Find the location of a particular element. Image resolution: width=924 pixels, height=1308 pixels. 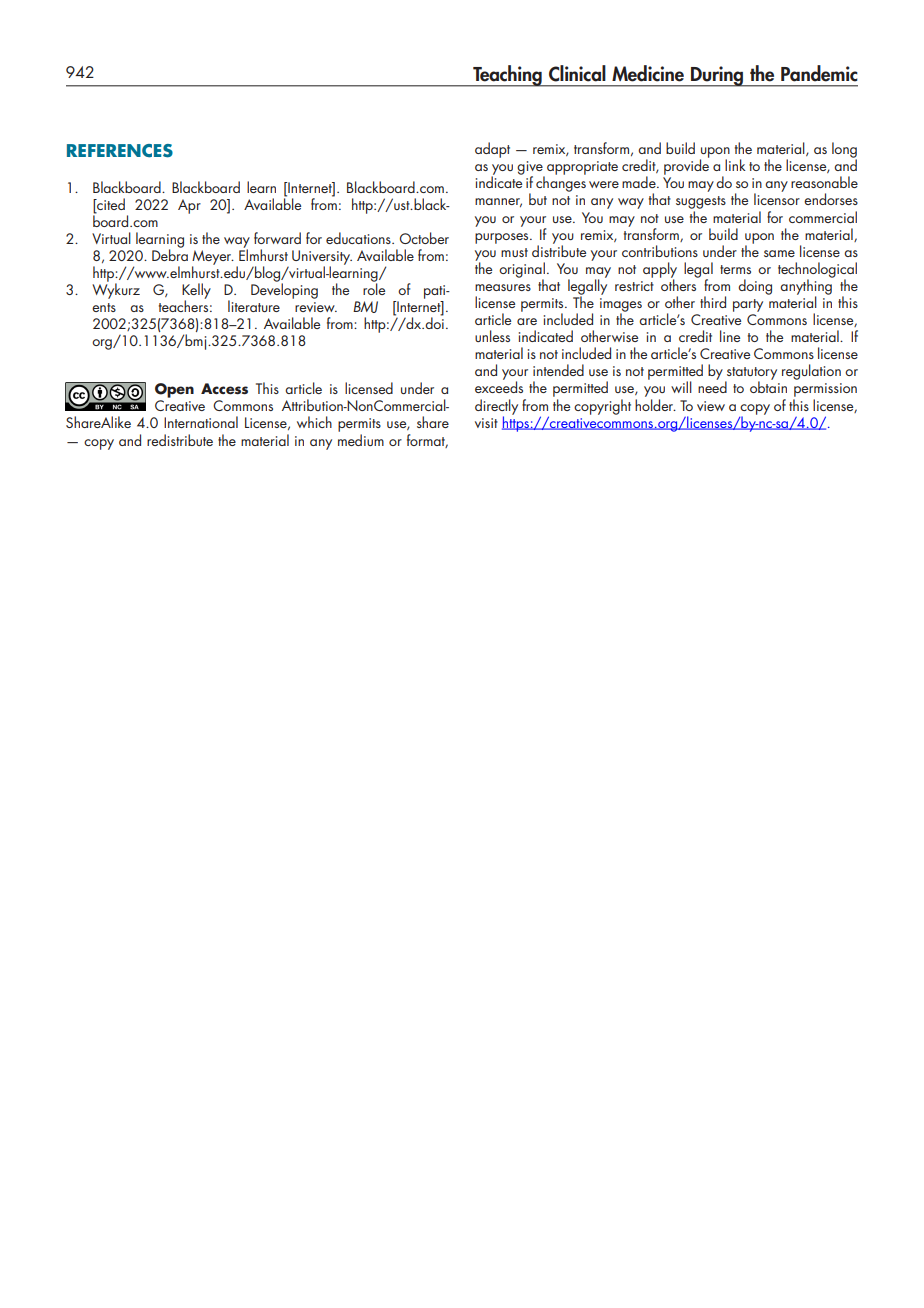

must is located at coordinates (514, 252).
